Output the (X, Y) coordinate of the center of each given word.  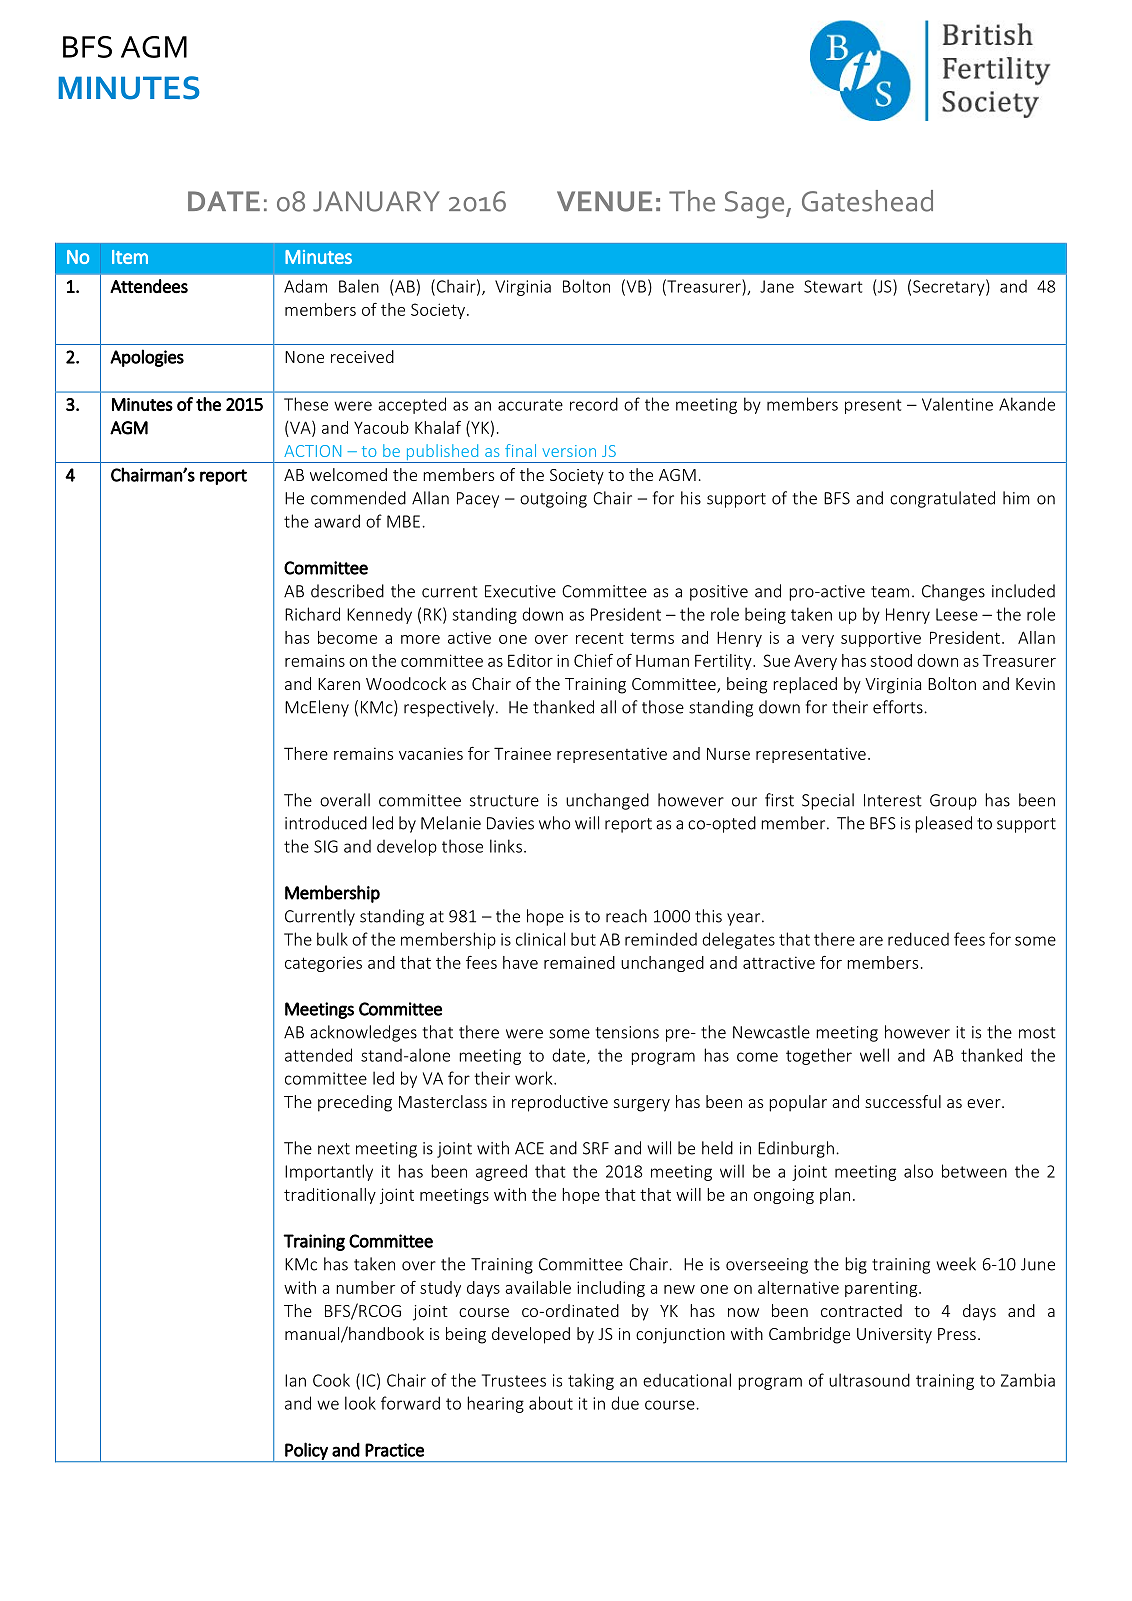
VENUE (604, 201)
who (554, 823)
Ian (295, 1380)
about (551, 1403)
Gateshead (867, 201)
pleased (943, 824)
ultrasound (869, 1380)
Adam (305, 286)
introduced (326, 823)
